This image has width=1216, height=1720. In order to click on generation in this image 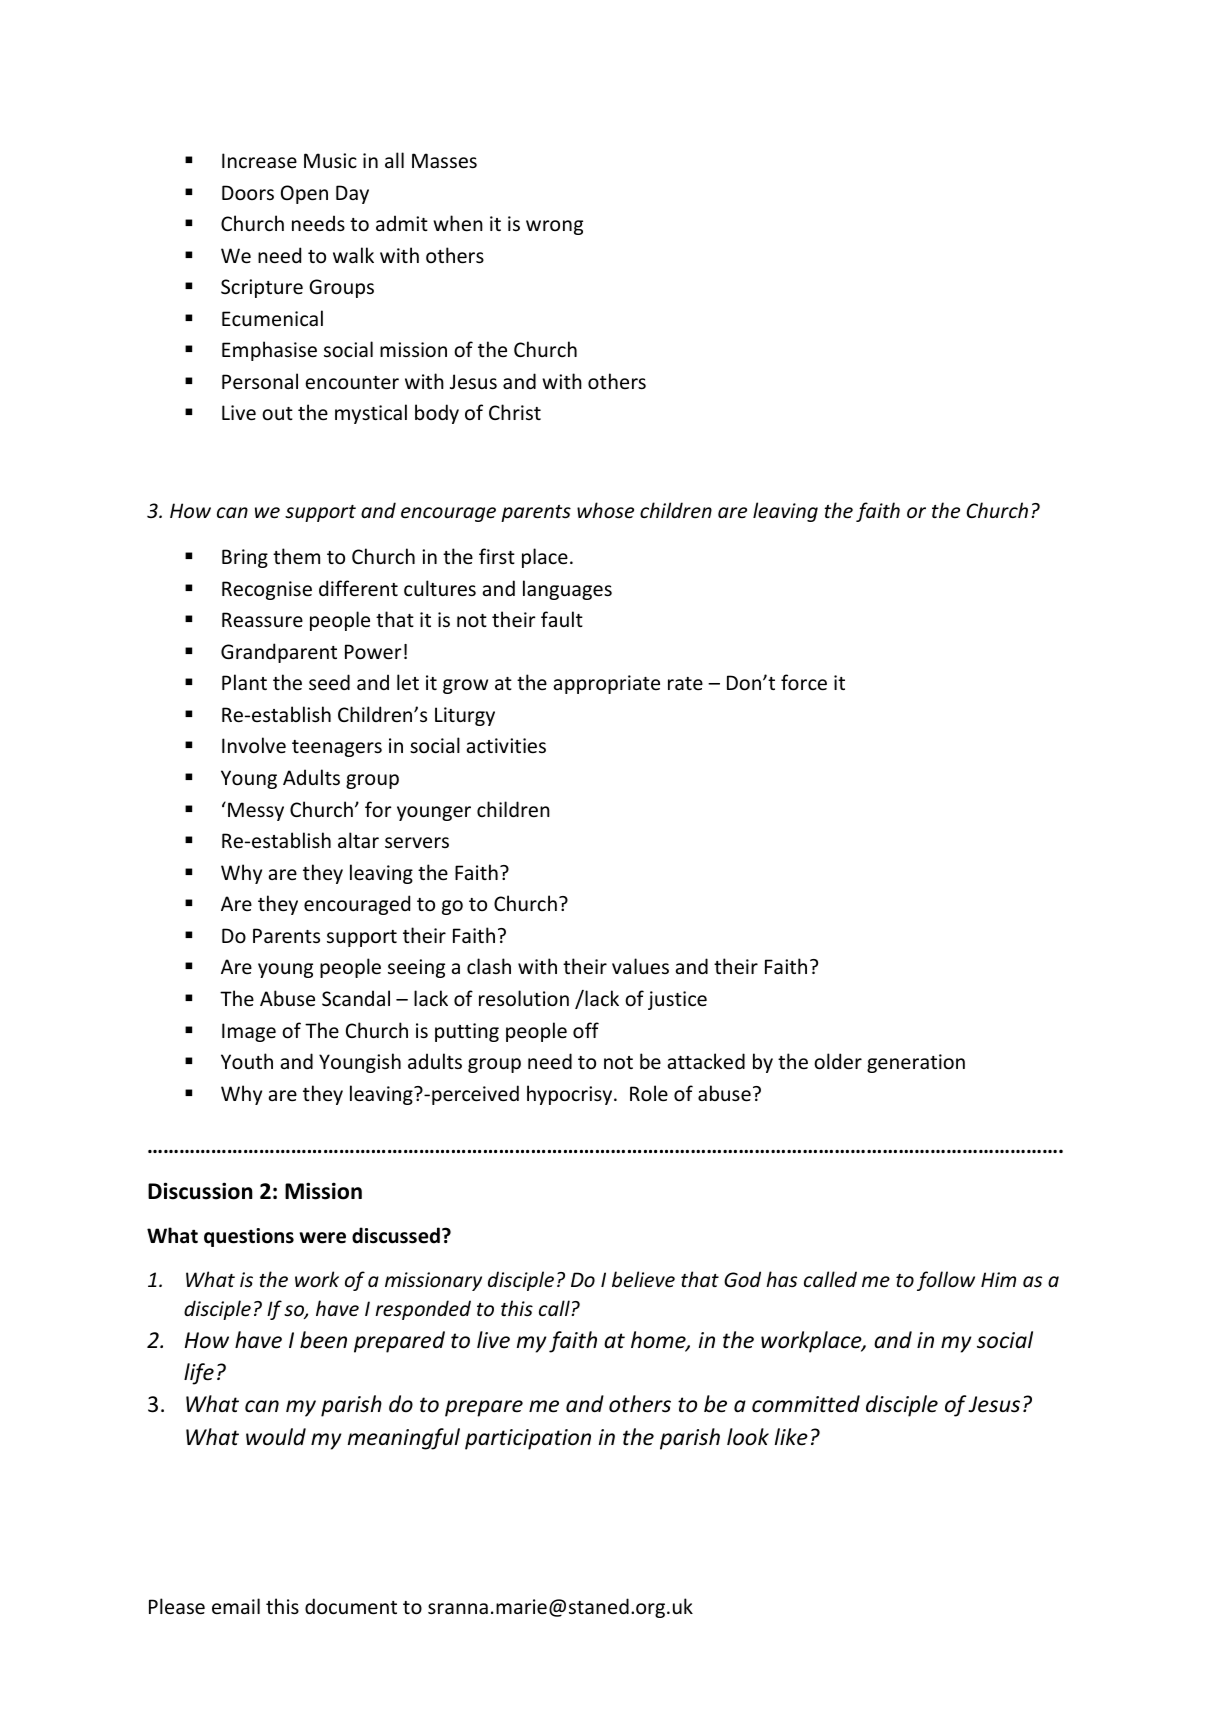, I will do `click(916, 1063)`.
